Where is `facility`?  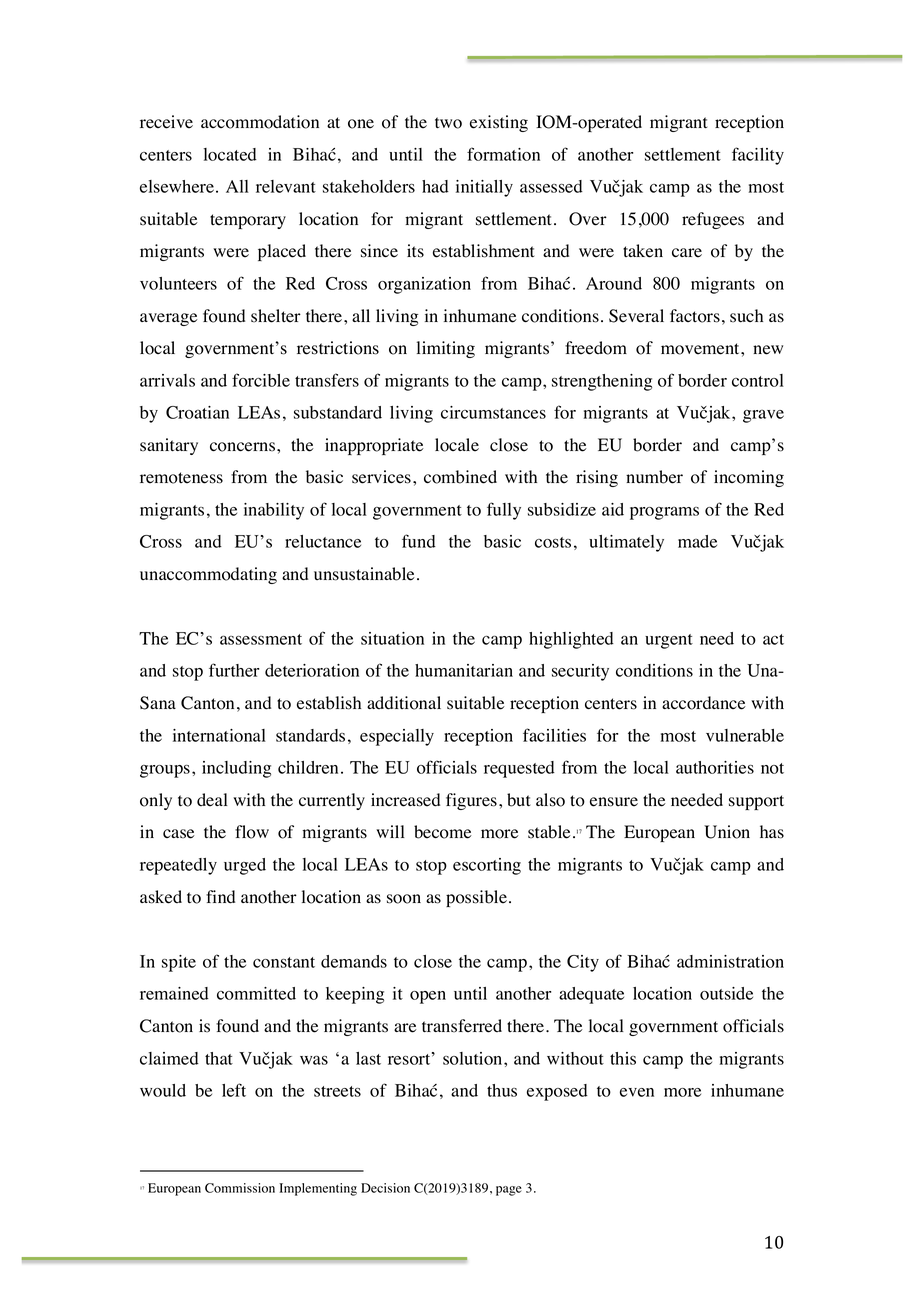
facility is located at coordinates (758, 156).
